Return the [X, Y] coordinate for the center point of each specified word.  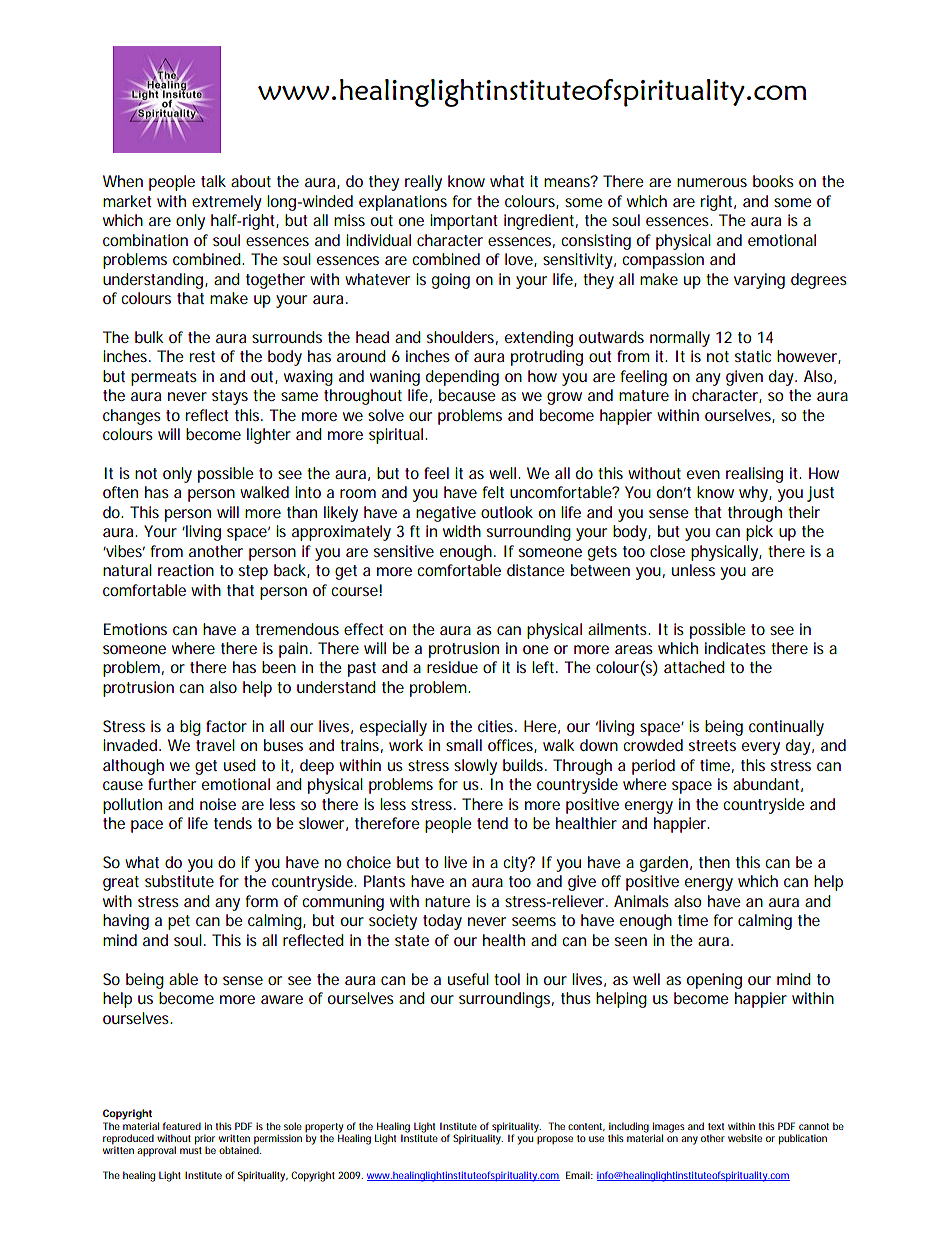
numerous [712, 182]
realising [754, 475]
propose [555, 1140]
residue [452, 667]
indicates [735, 648]
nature [447, 901]
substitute [179, 881]
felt [493, 492]
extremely [227, 203]
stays [230, 397]
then [714, 862]
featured [182, 1126]
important [464, 222]
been [279, 667]
